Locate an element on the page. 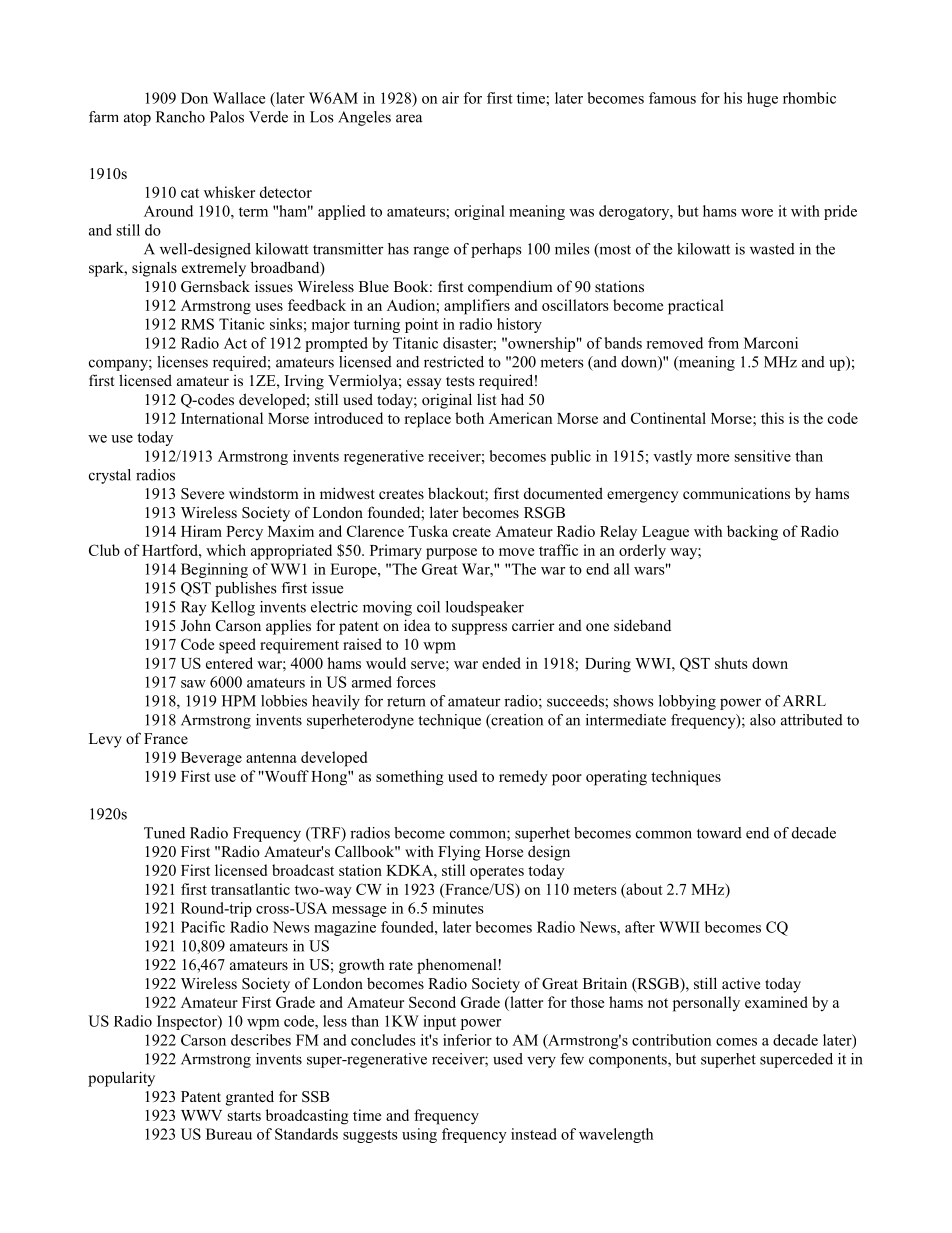  Flying is located at coordinates (459, 853).
